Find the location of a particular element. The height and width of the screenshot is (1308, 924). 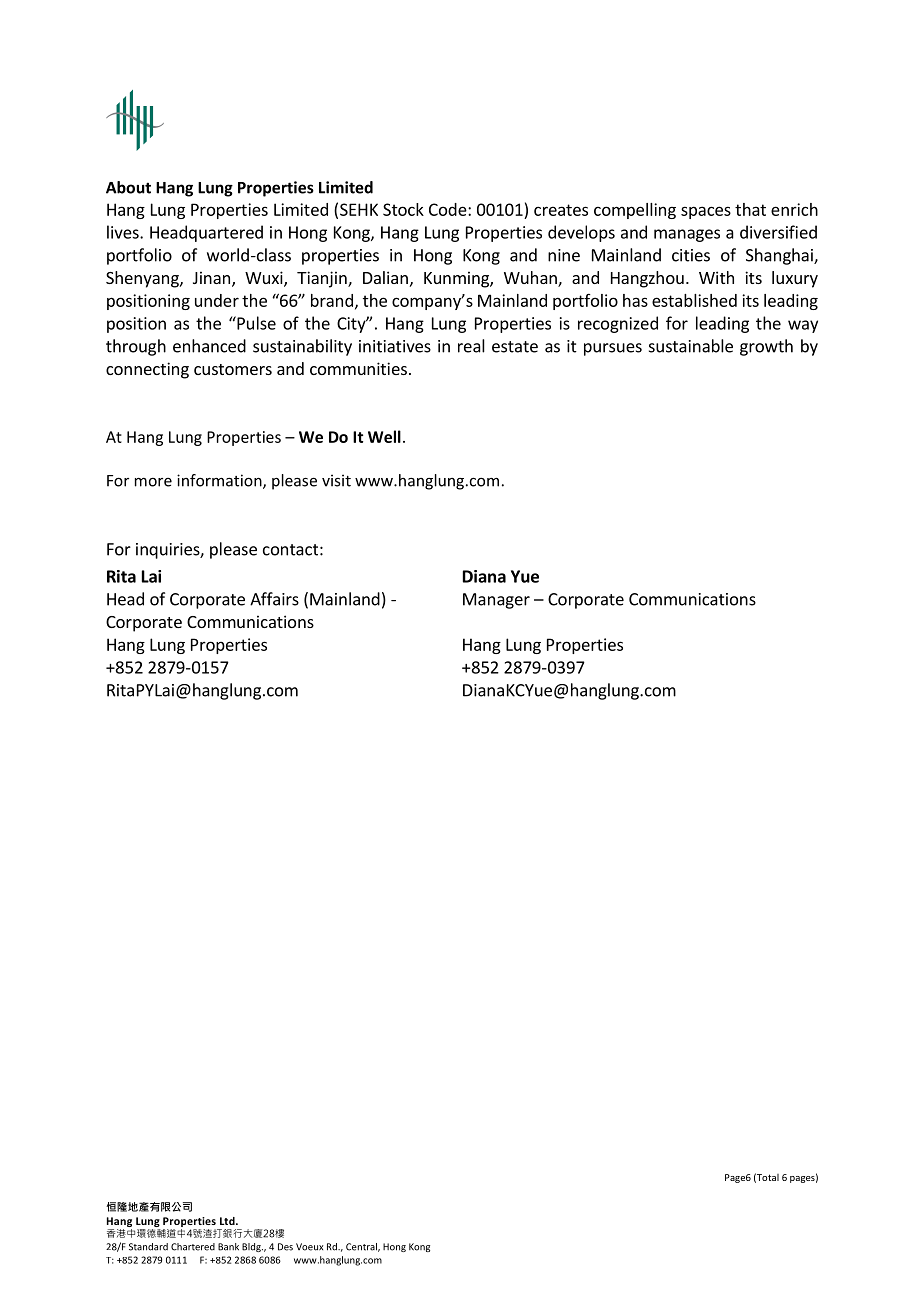

Code is located at coordinates (449, 209).
